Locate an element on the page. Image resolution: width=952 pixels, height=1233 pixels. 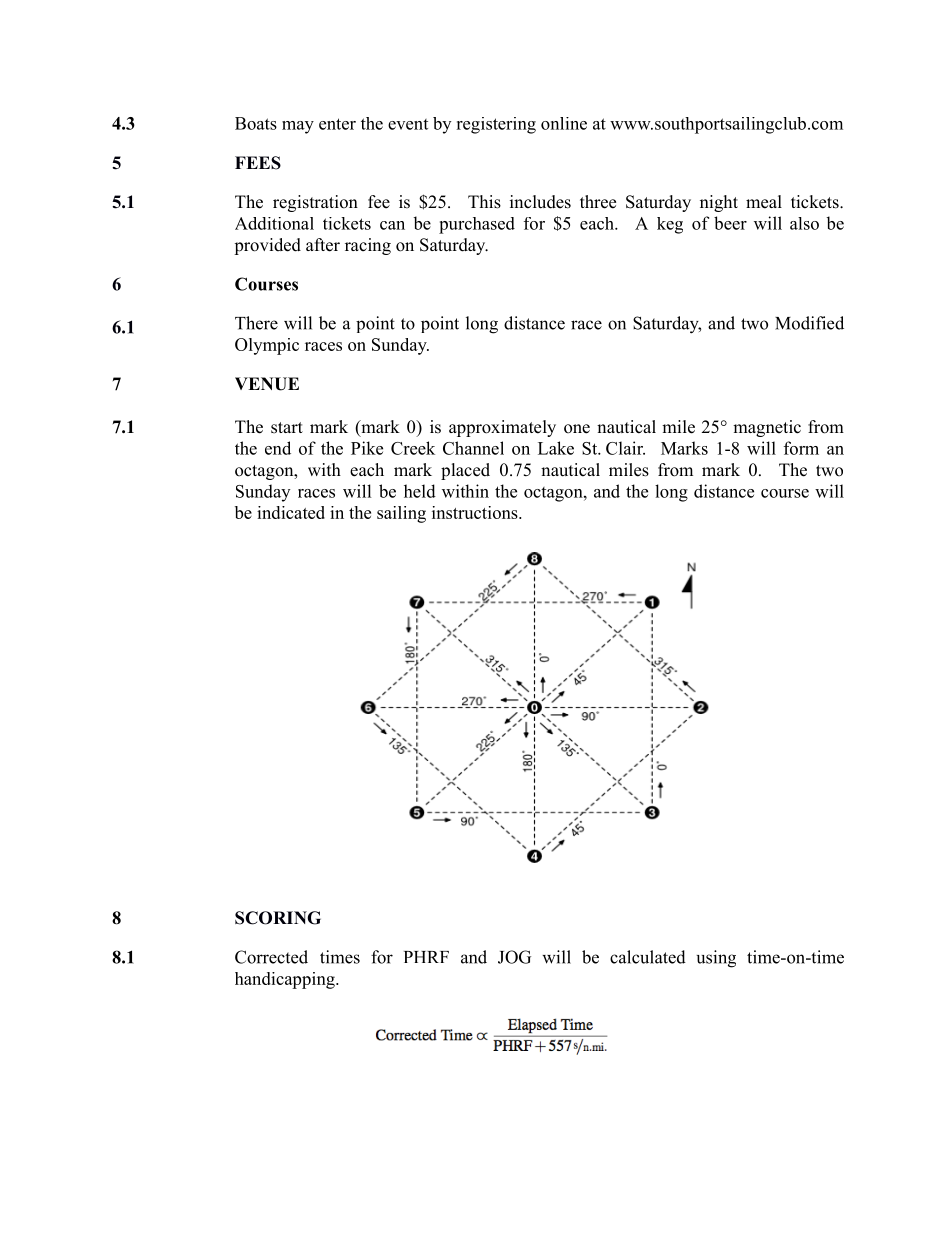
Corrected is located at coordinates (271, 957).
